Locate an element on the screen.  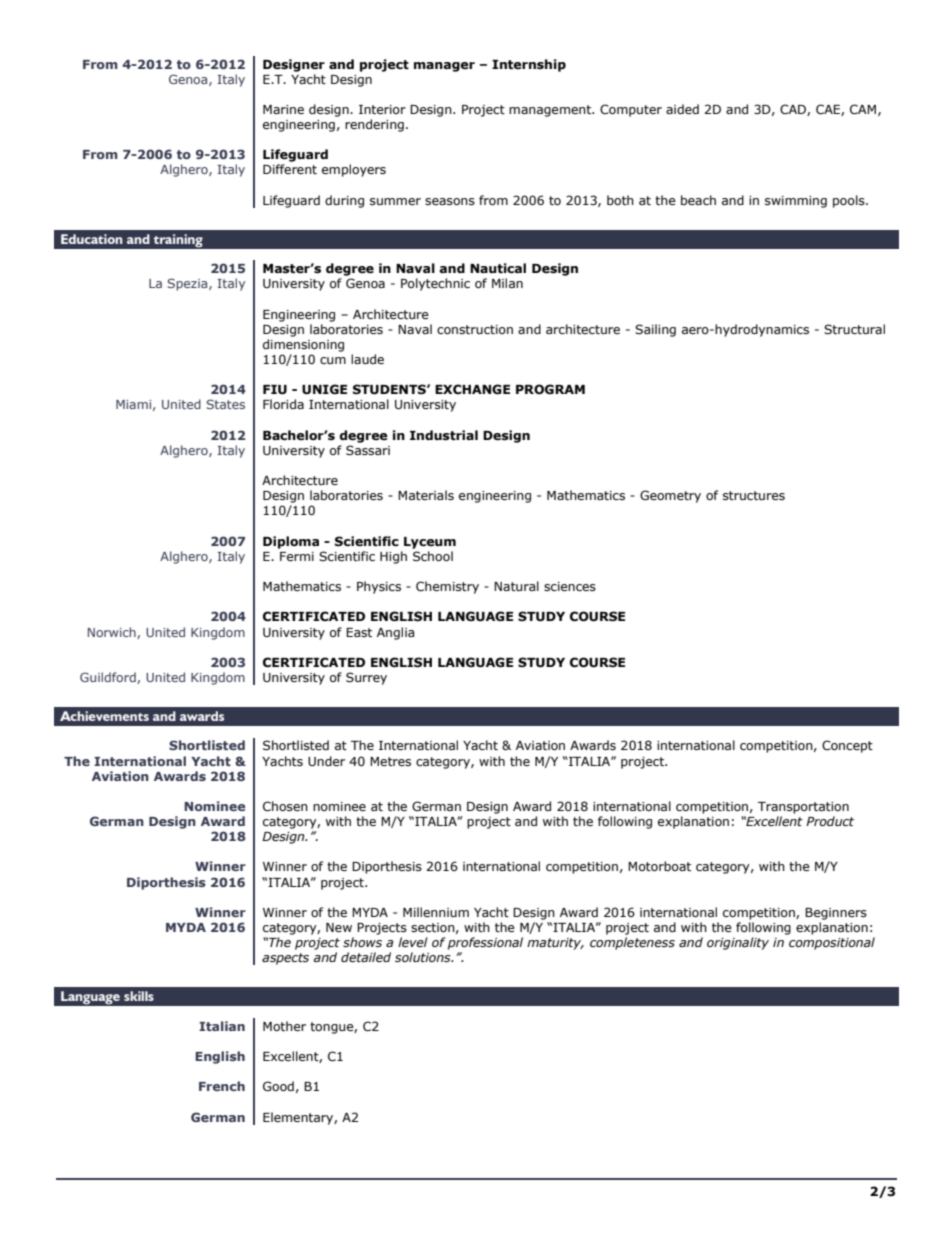
Marine is located at coordinates (283, 109).
